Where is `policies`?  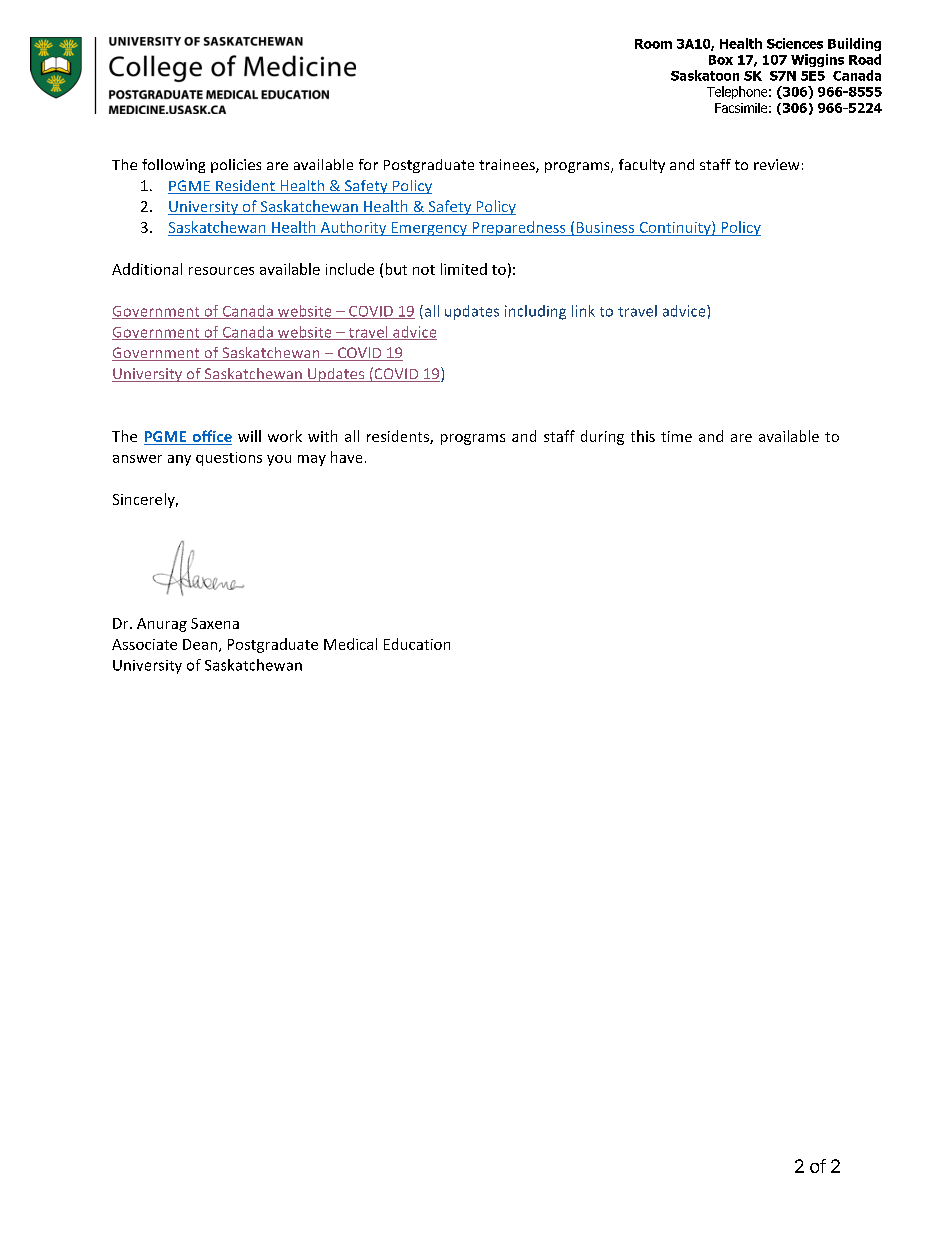 policies is located at coordinates (236, 166).
